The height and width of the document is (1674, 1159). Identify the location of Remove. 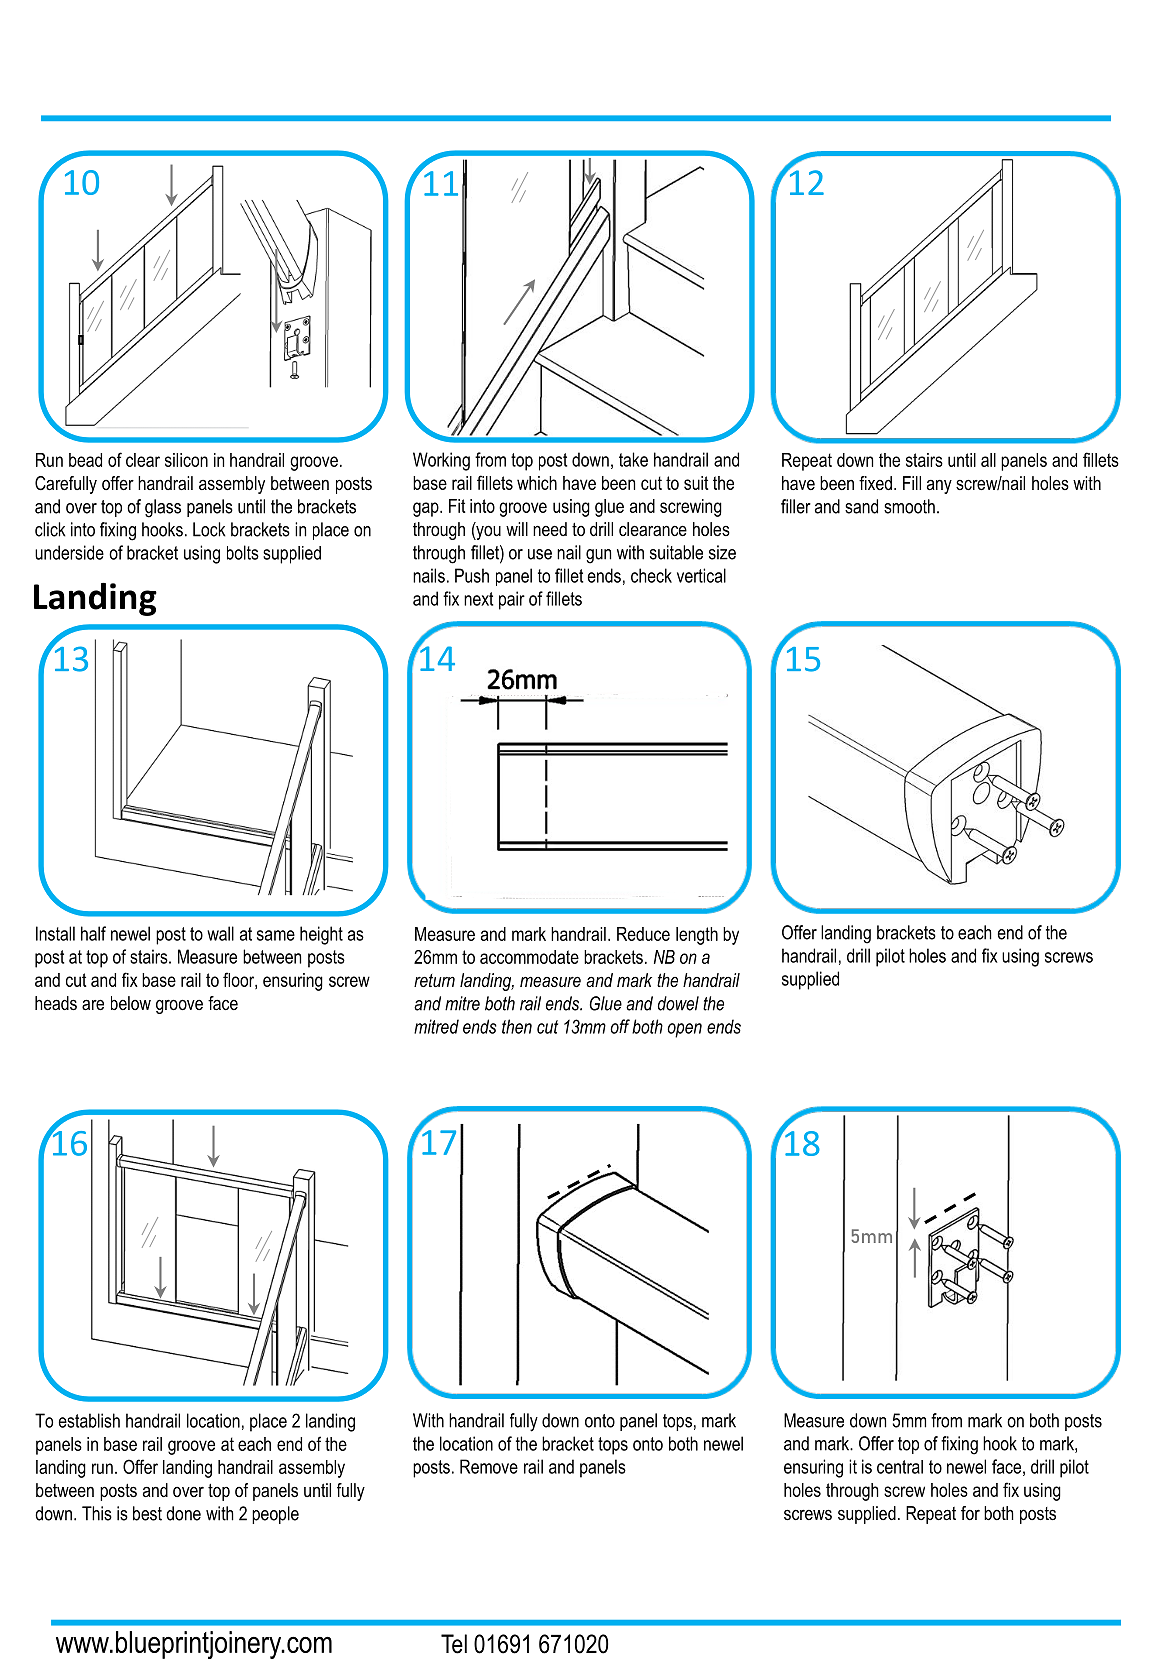
(489, 1466).
